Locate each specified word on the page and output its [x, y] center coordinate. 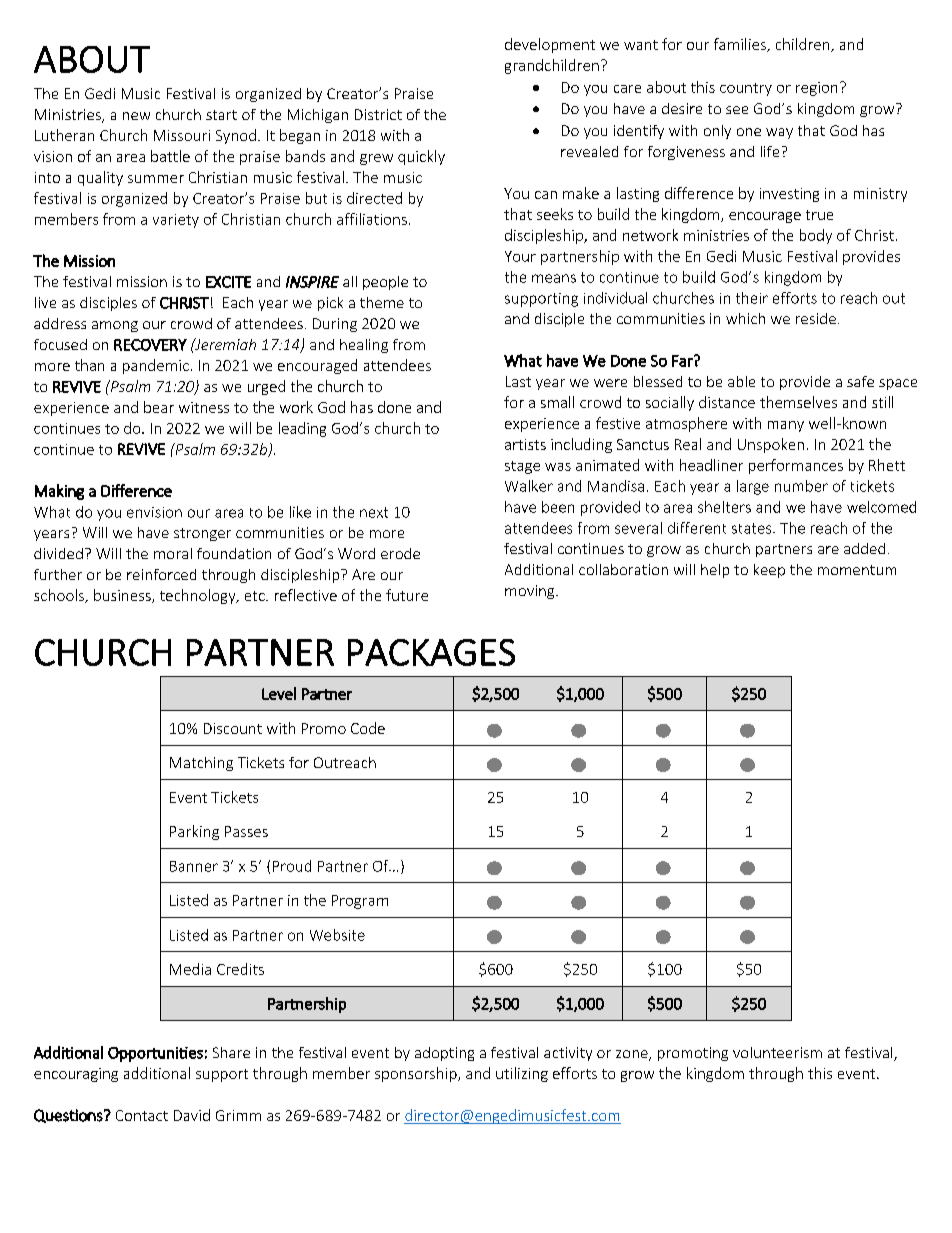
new [136, 116]
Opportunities [155, 1054]
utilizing [522, 1074]
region [816, 89]
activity [568, 1054]
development [550, 45]
